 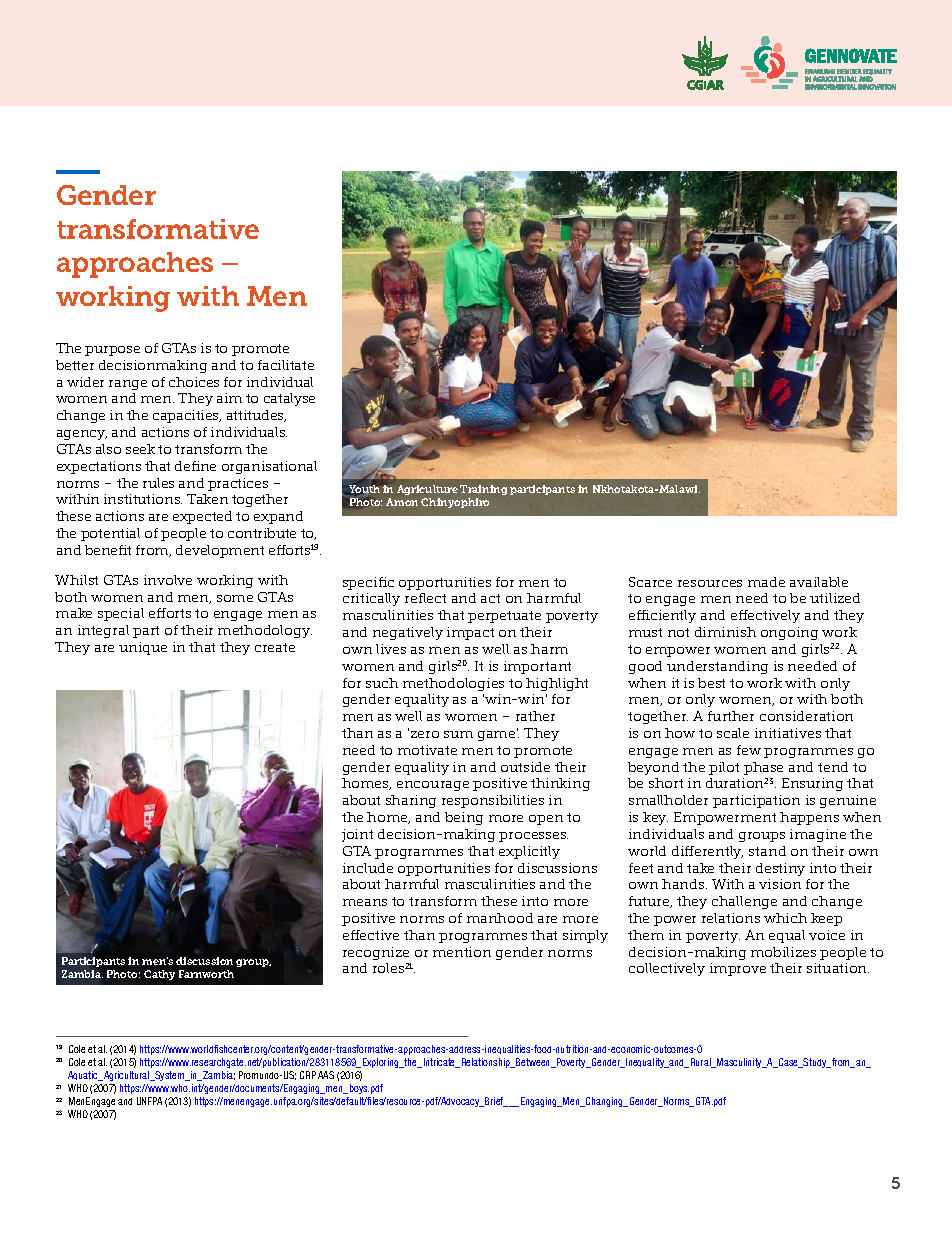 I want to click on sum, so click(x=458, y=734).
